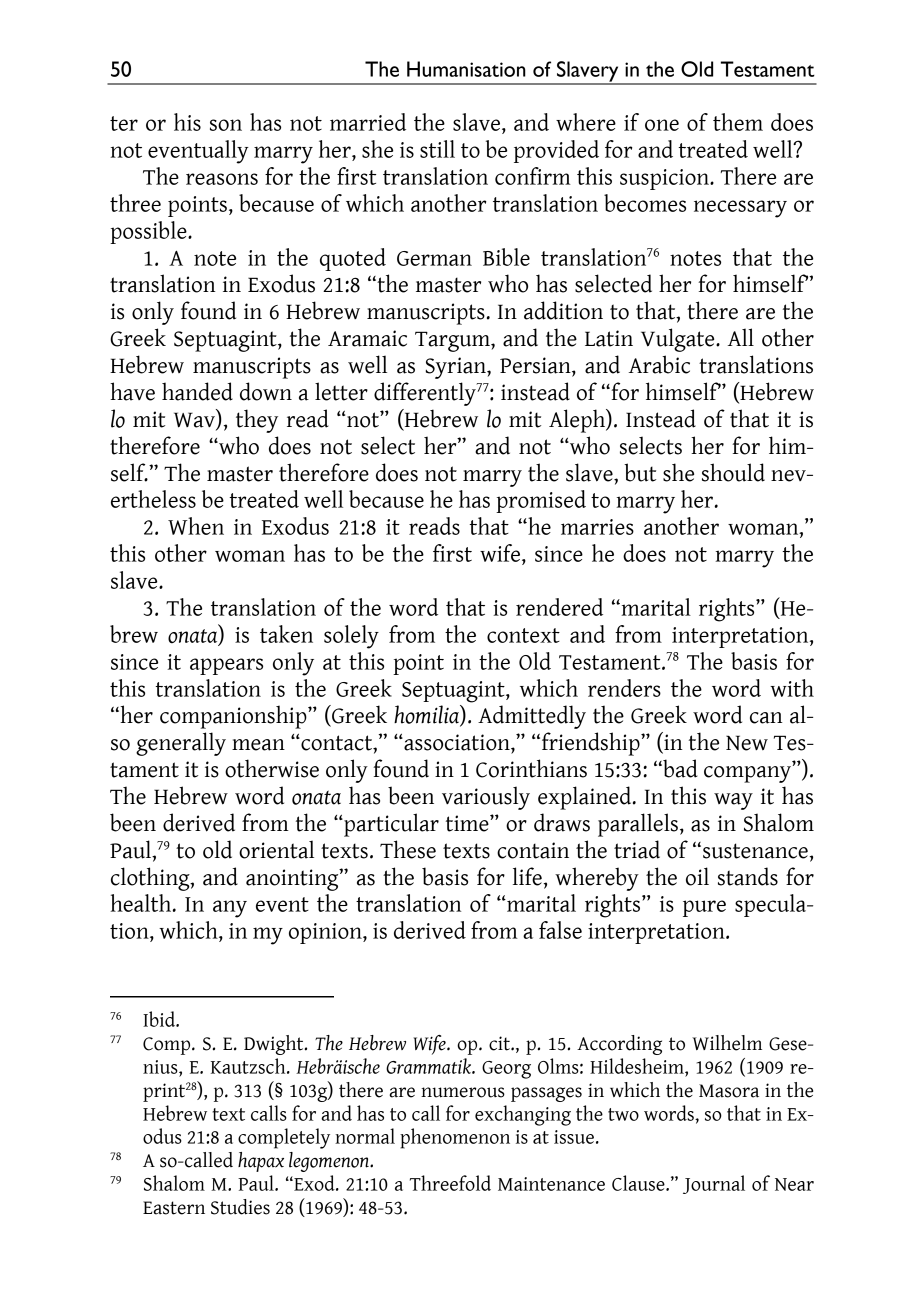  Describe the element at coordinates (197, 391) in the screenshot. I see `handed` at that location.
